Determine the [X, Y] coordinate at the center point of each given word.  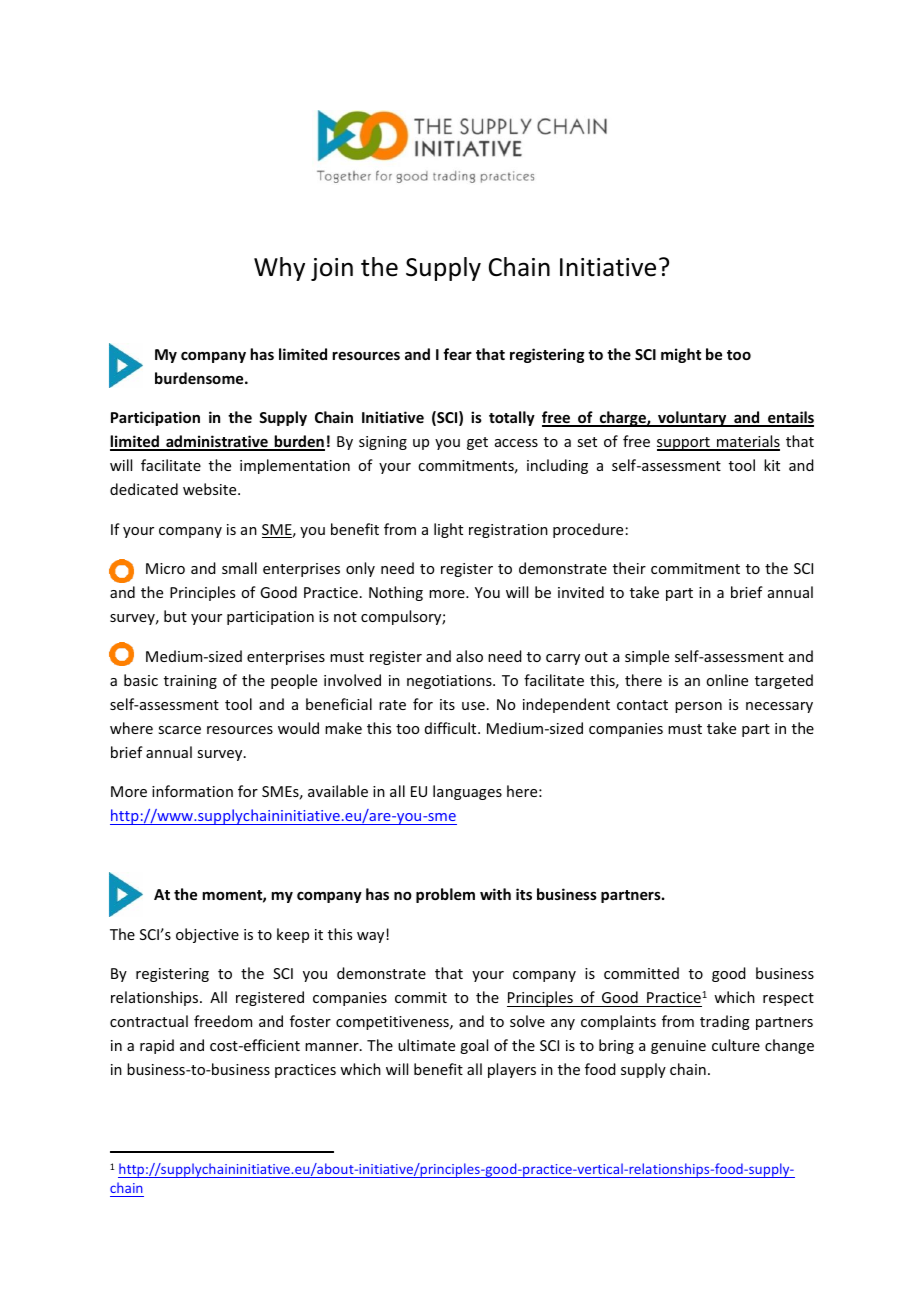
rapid [157, 1046]
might [681, 355]
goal [474, 1046]
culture [736, 1045]
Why [279, 269]
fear [457, 354]
